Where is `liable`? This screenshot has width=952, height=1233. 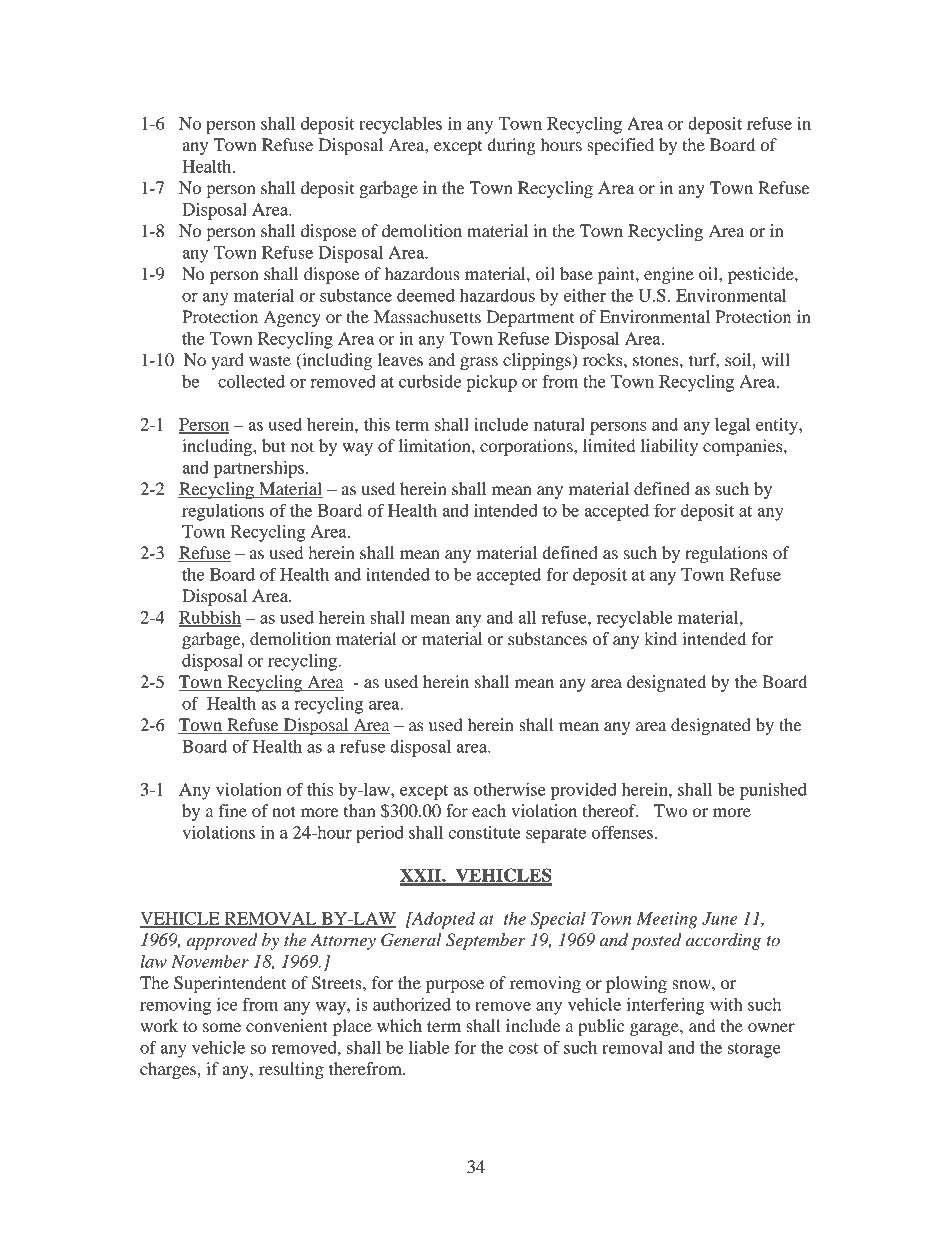 liable is located at coordinates (429, 1047).
